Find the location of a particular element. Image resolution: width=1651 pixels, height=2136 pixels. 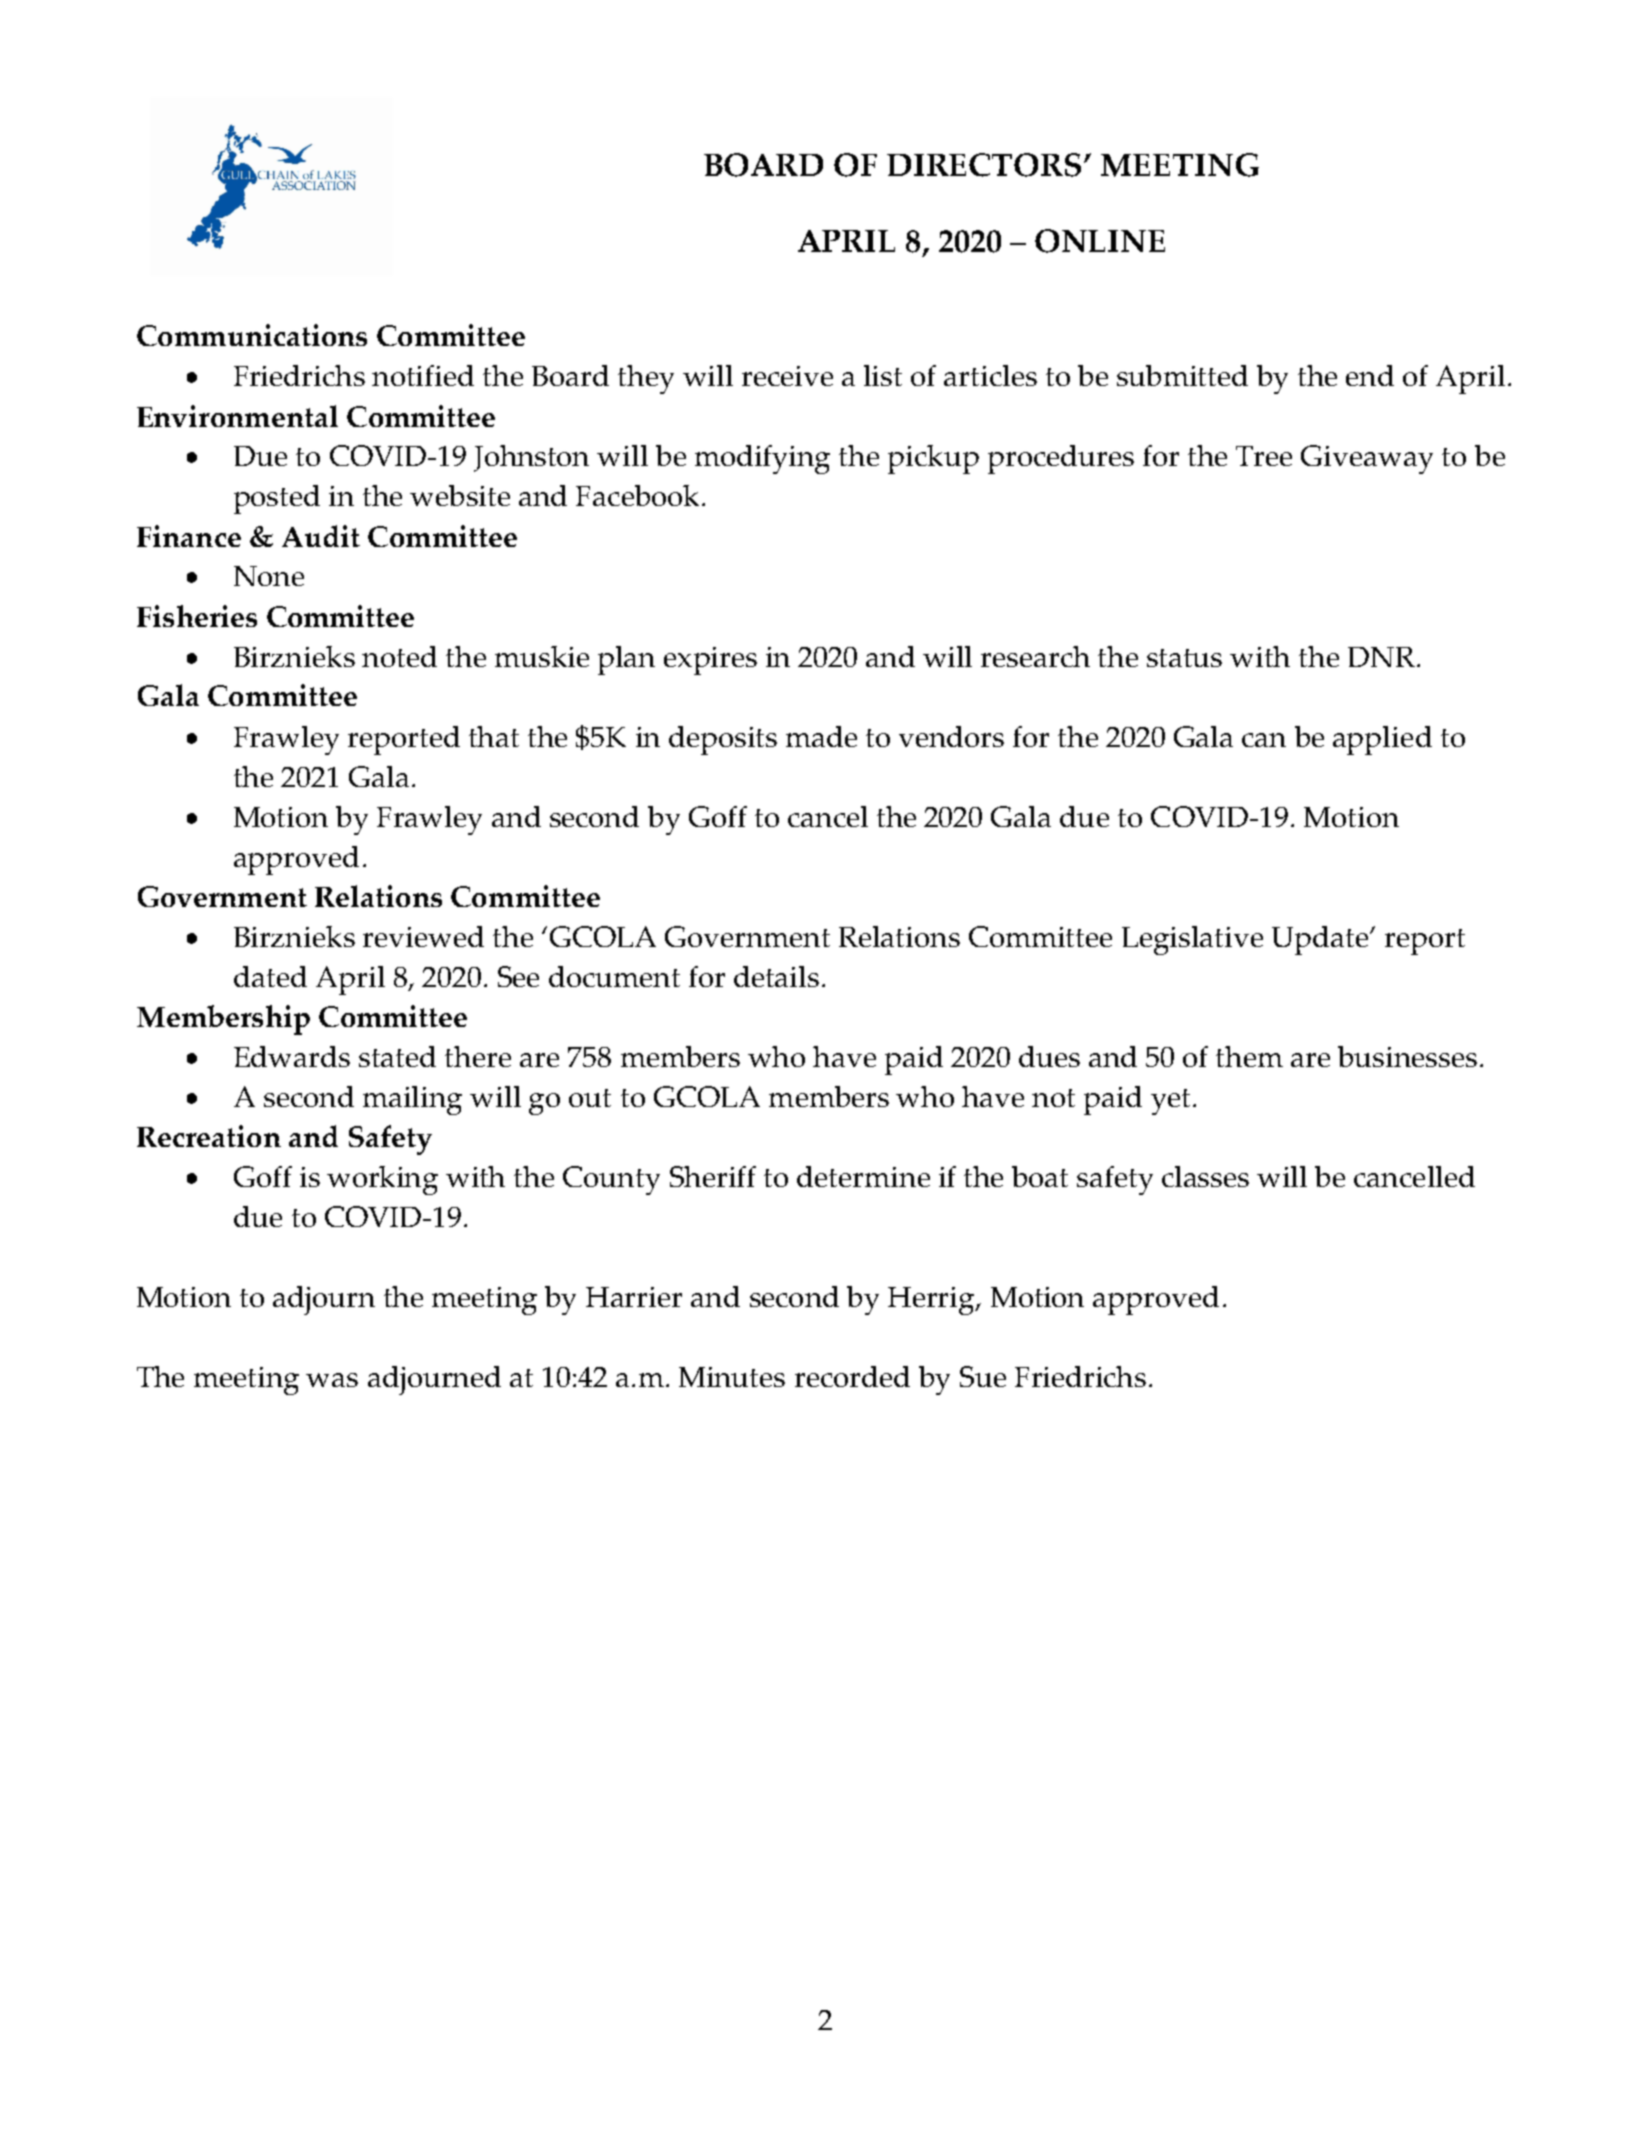

was is located at coordinates (332, 1380).
